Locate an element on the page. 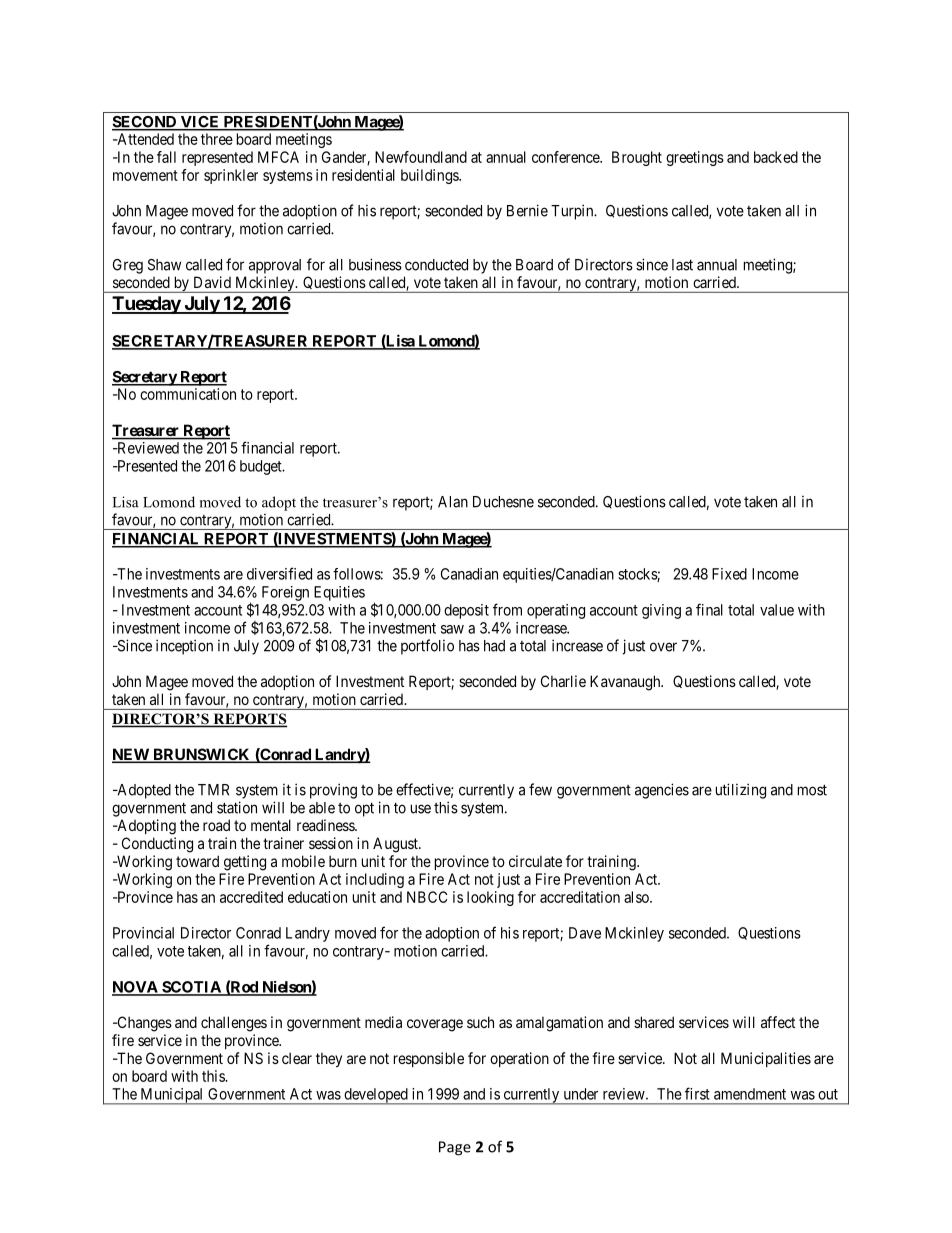 This document has width=952, height=1233. sprinkler is located at coordinates (231, 176).
